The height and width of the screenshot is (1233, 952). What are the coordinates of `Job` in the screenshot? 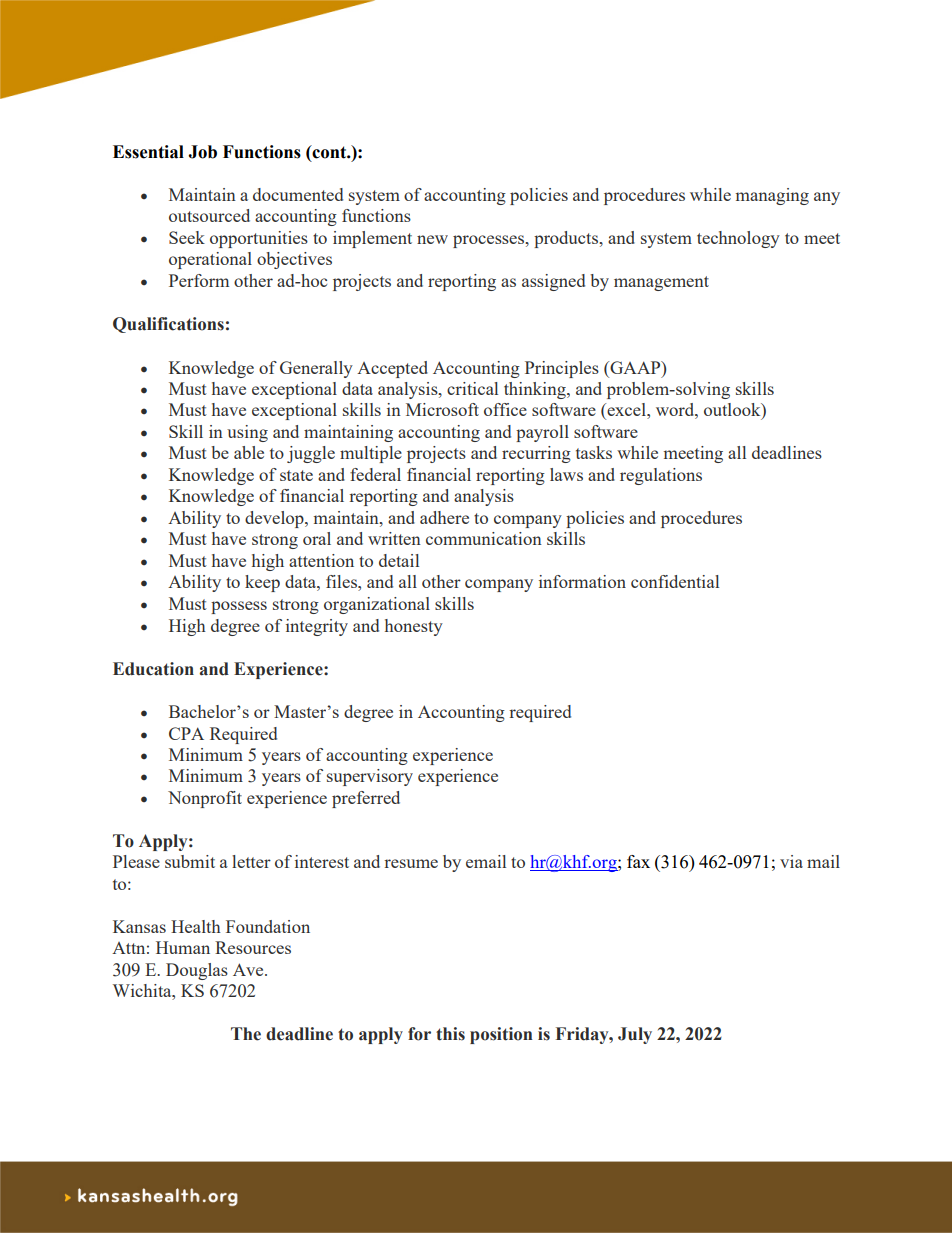 It's located at (202, 152).
